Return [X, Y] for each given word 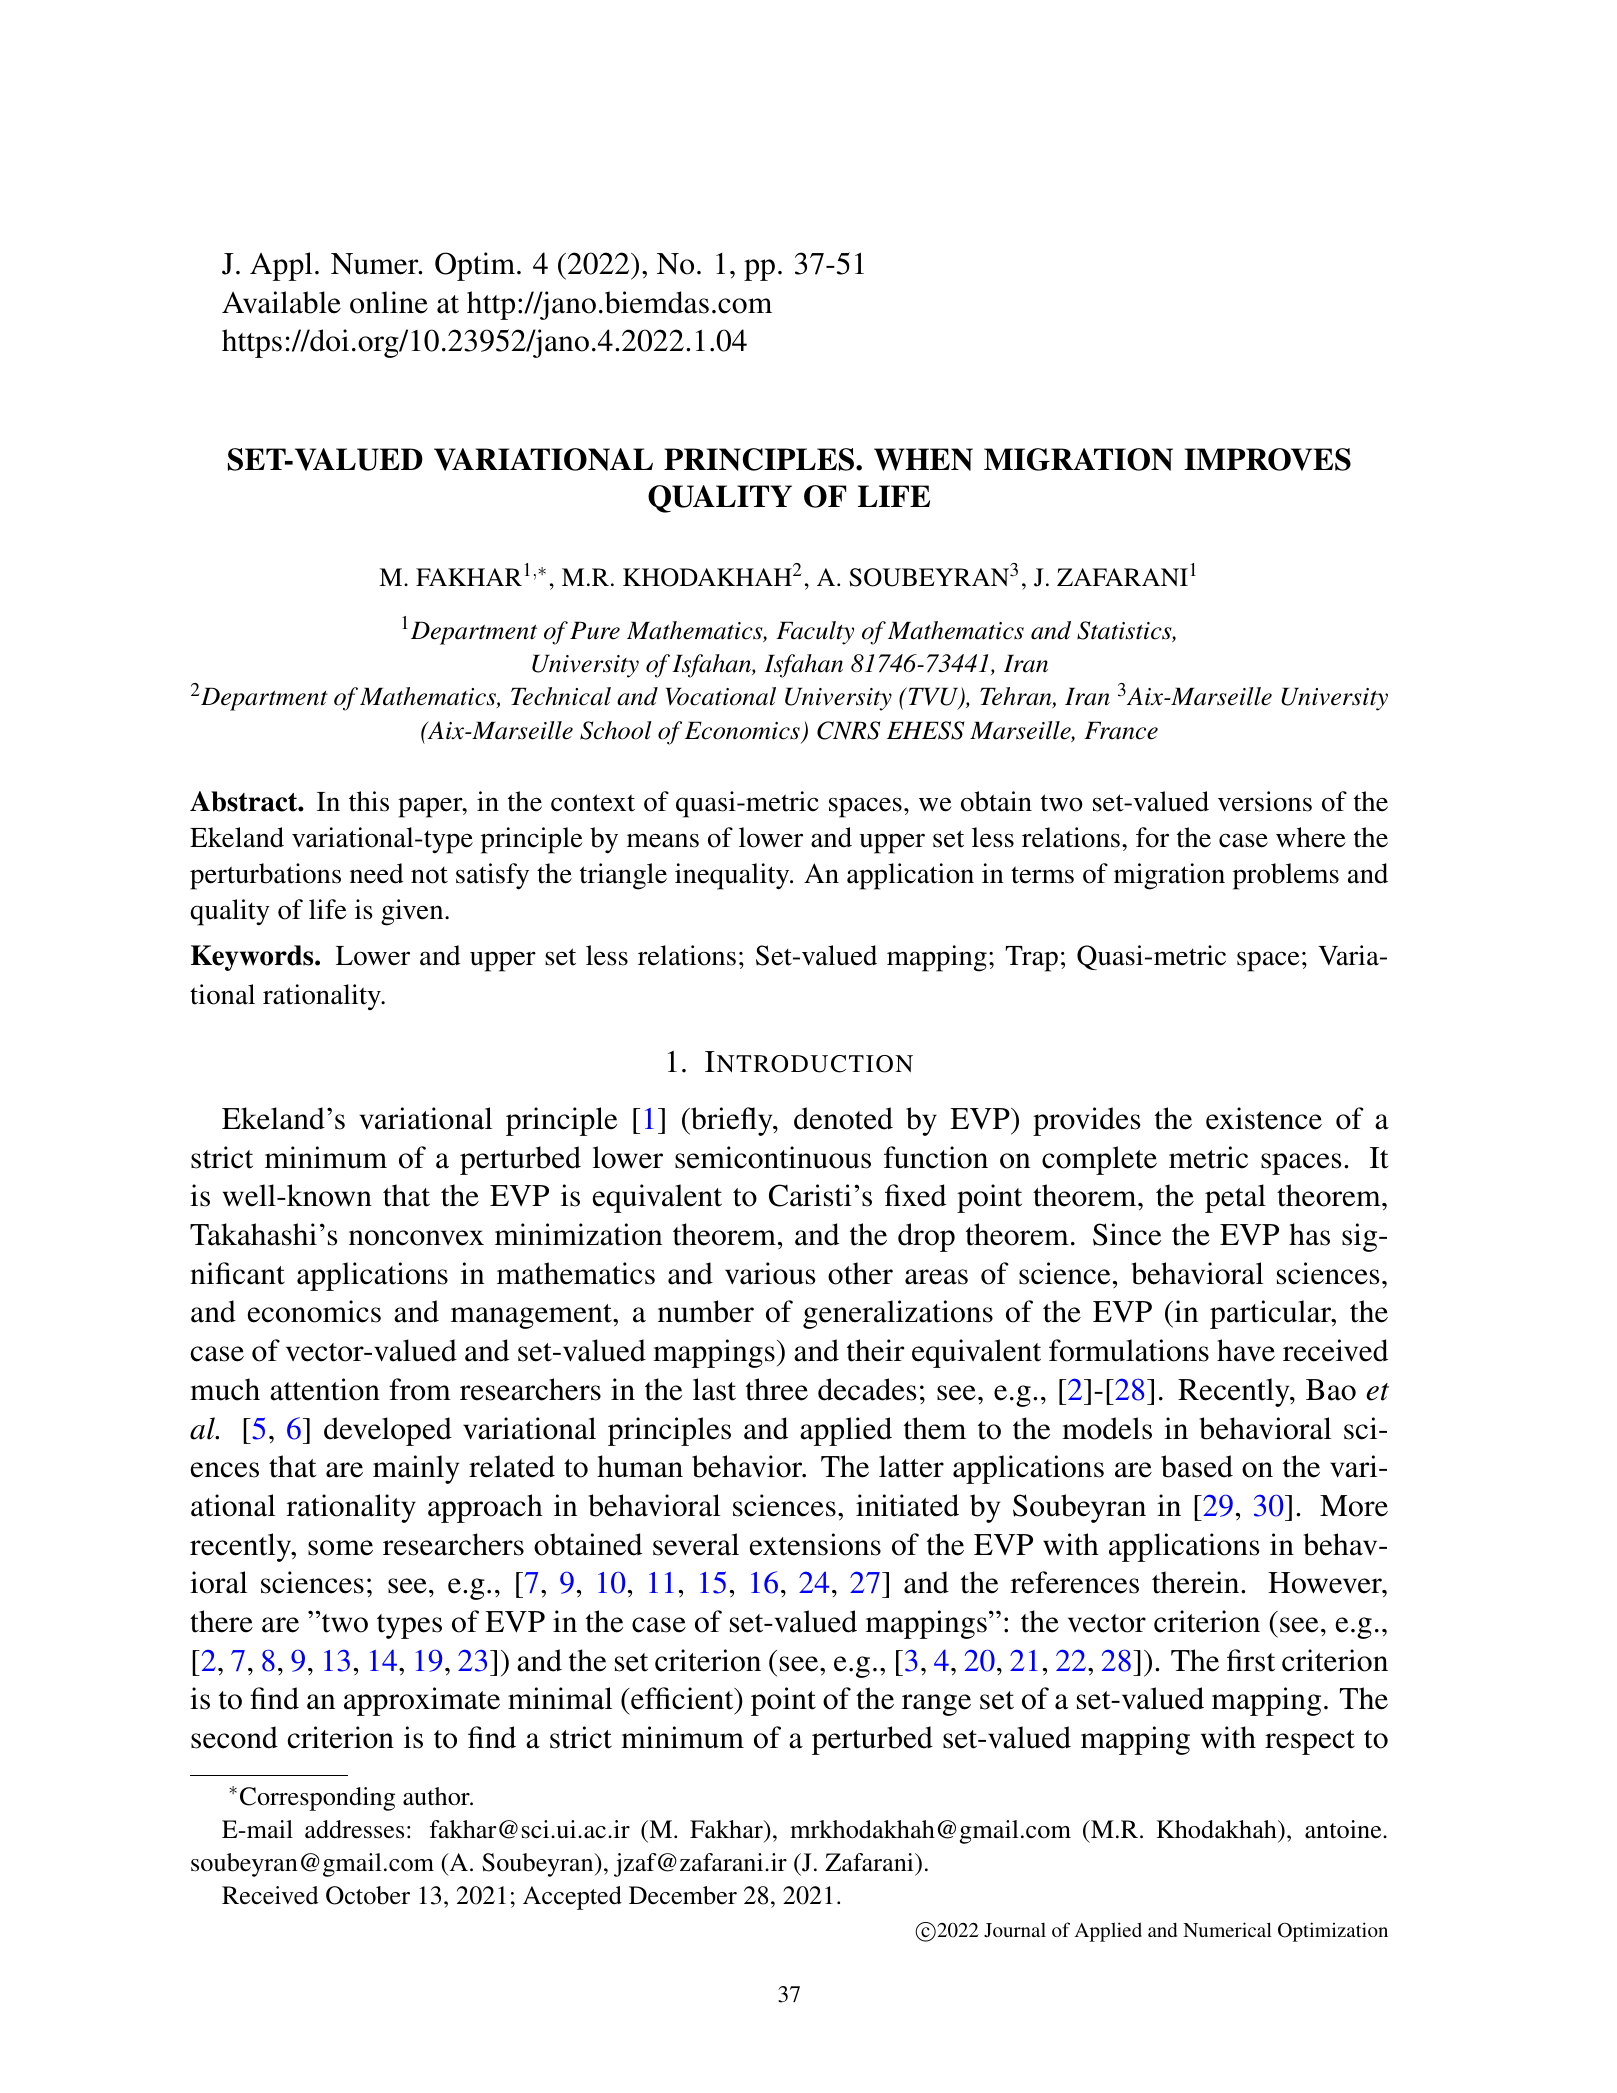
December [683, 1895]
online [389, 302]
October [368, 1895]
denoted [843, 1118]
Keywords [253, 958]
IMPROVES [1267, 459]
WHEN [923, 459]
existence [1264, 1118]
